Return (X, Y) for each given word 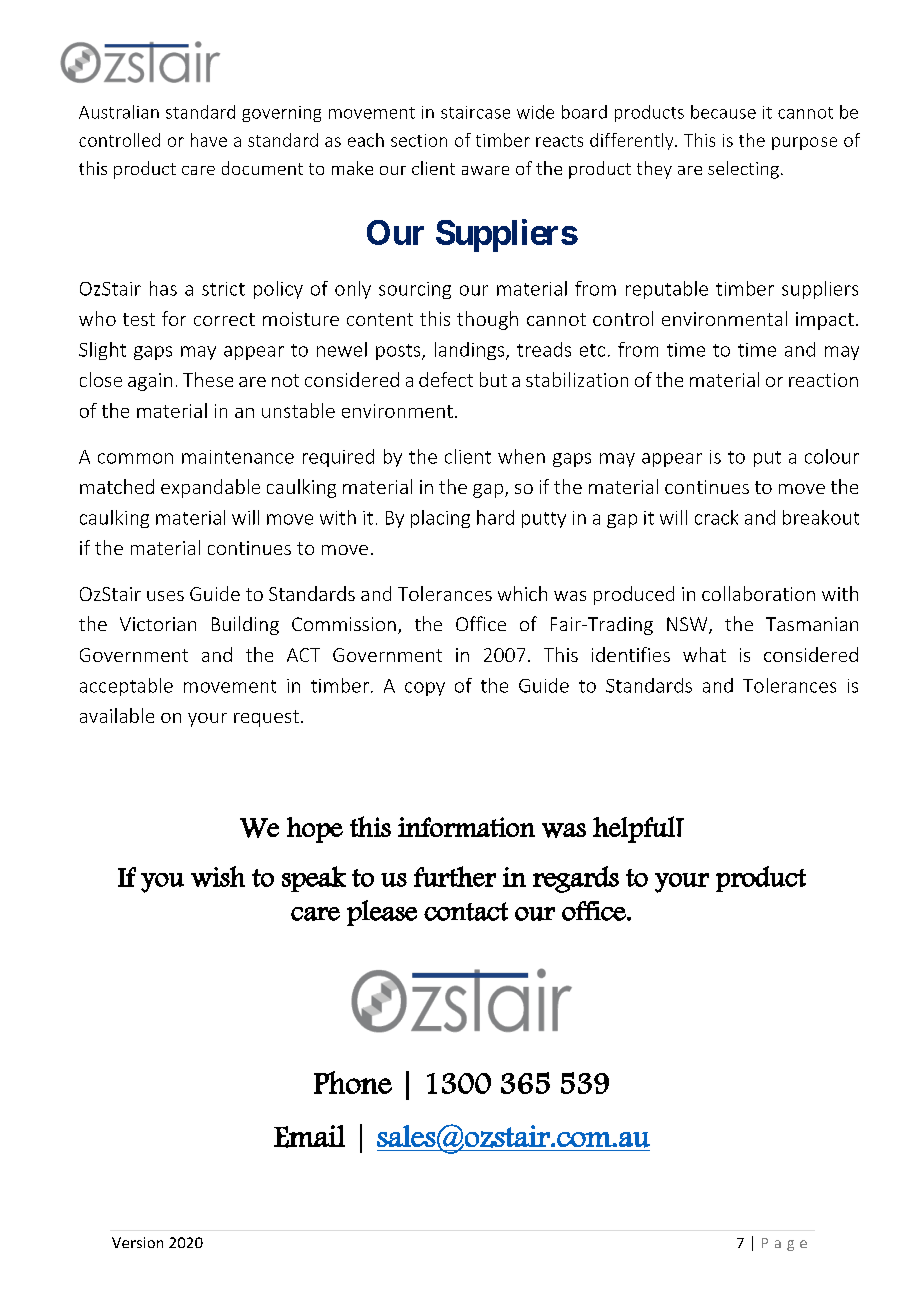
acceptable (126, 687)
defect (446, 379)
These (208, 379)
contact (466, 911)
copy (425, 689)
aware (485, 170)
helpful (635, 829)
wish (218, 876)
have (209, 140)
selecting (743, 170)
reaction (823, 380)
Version (137, 1242)
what (704, 654)
